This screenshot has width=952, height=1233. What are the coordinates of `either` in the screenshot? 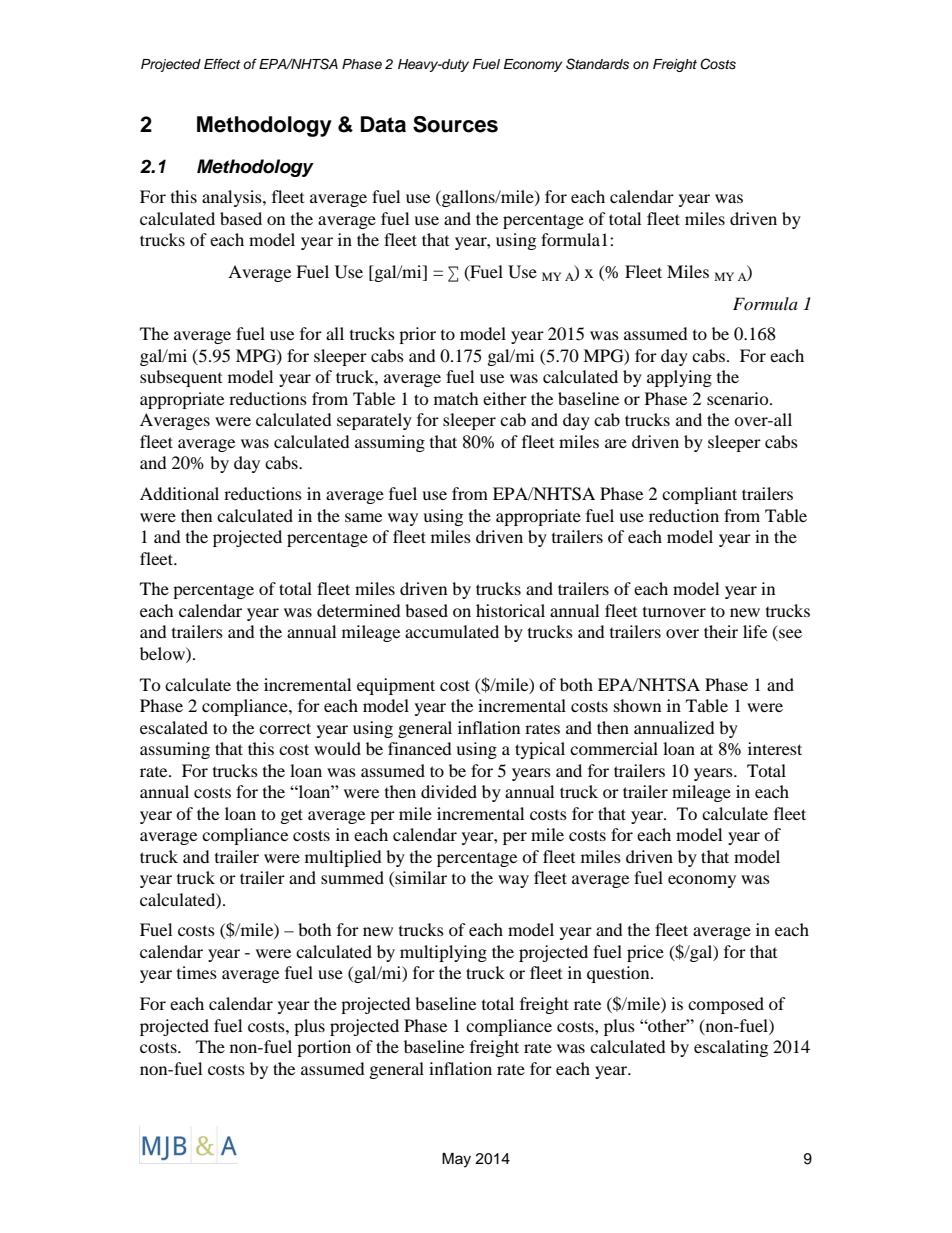 It's located at (505, 398).
